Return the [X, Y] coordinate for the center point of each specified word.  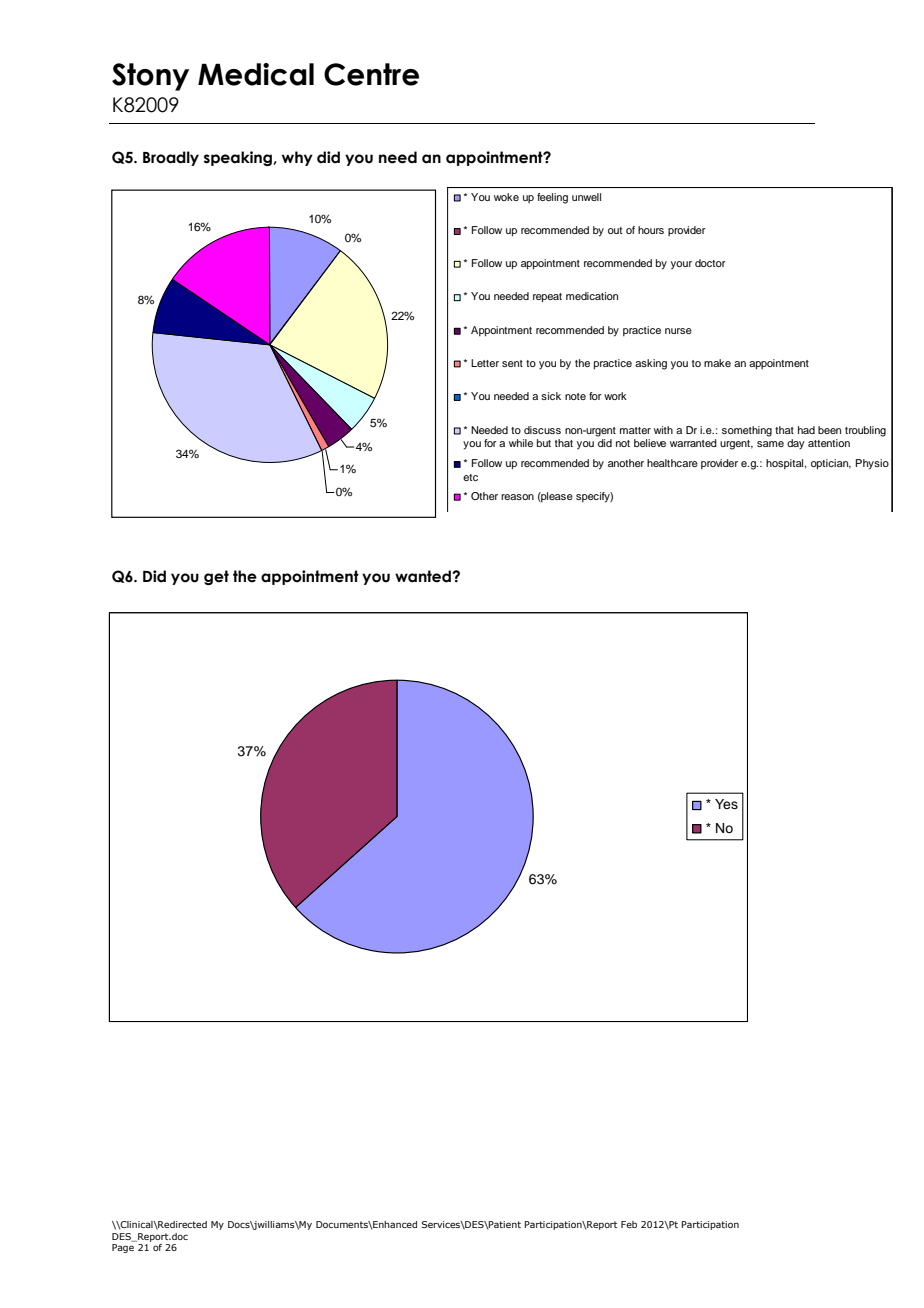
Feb [629, 1224]
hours [651, 230]
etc [470, 477]
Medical [256, 74]
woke [506, 197]
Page [123, 1248]
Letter [485, 363]
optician [831, 464]
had [806, 430]
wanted [424, 576]
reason [517, 497]
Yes [726, 804]
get [216, 577]
